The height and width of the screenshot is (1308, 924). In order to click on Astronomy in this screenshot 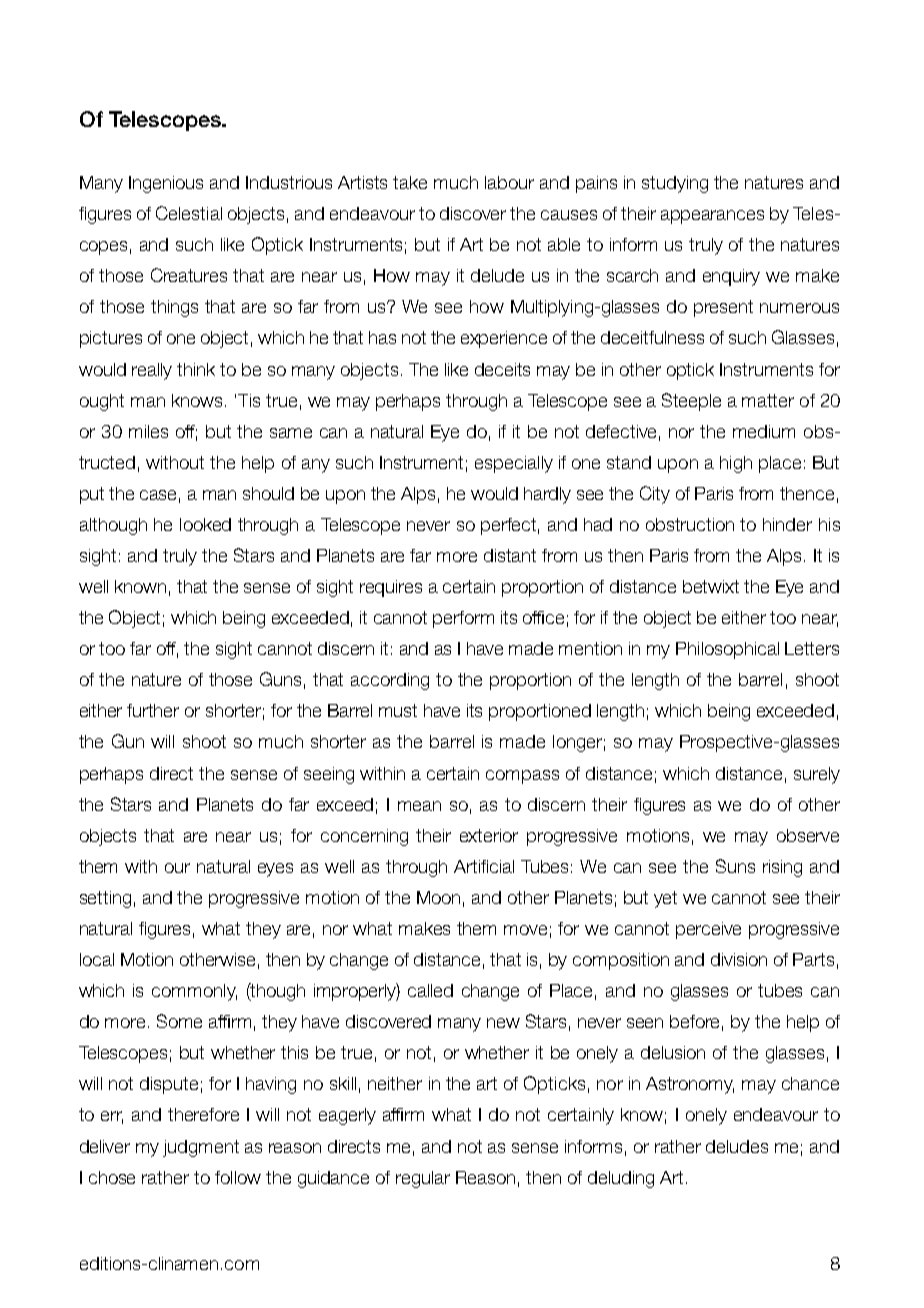, I will do `click(690, 1085)`.
